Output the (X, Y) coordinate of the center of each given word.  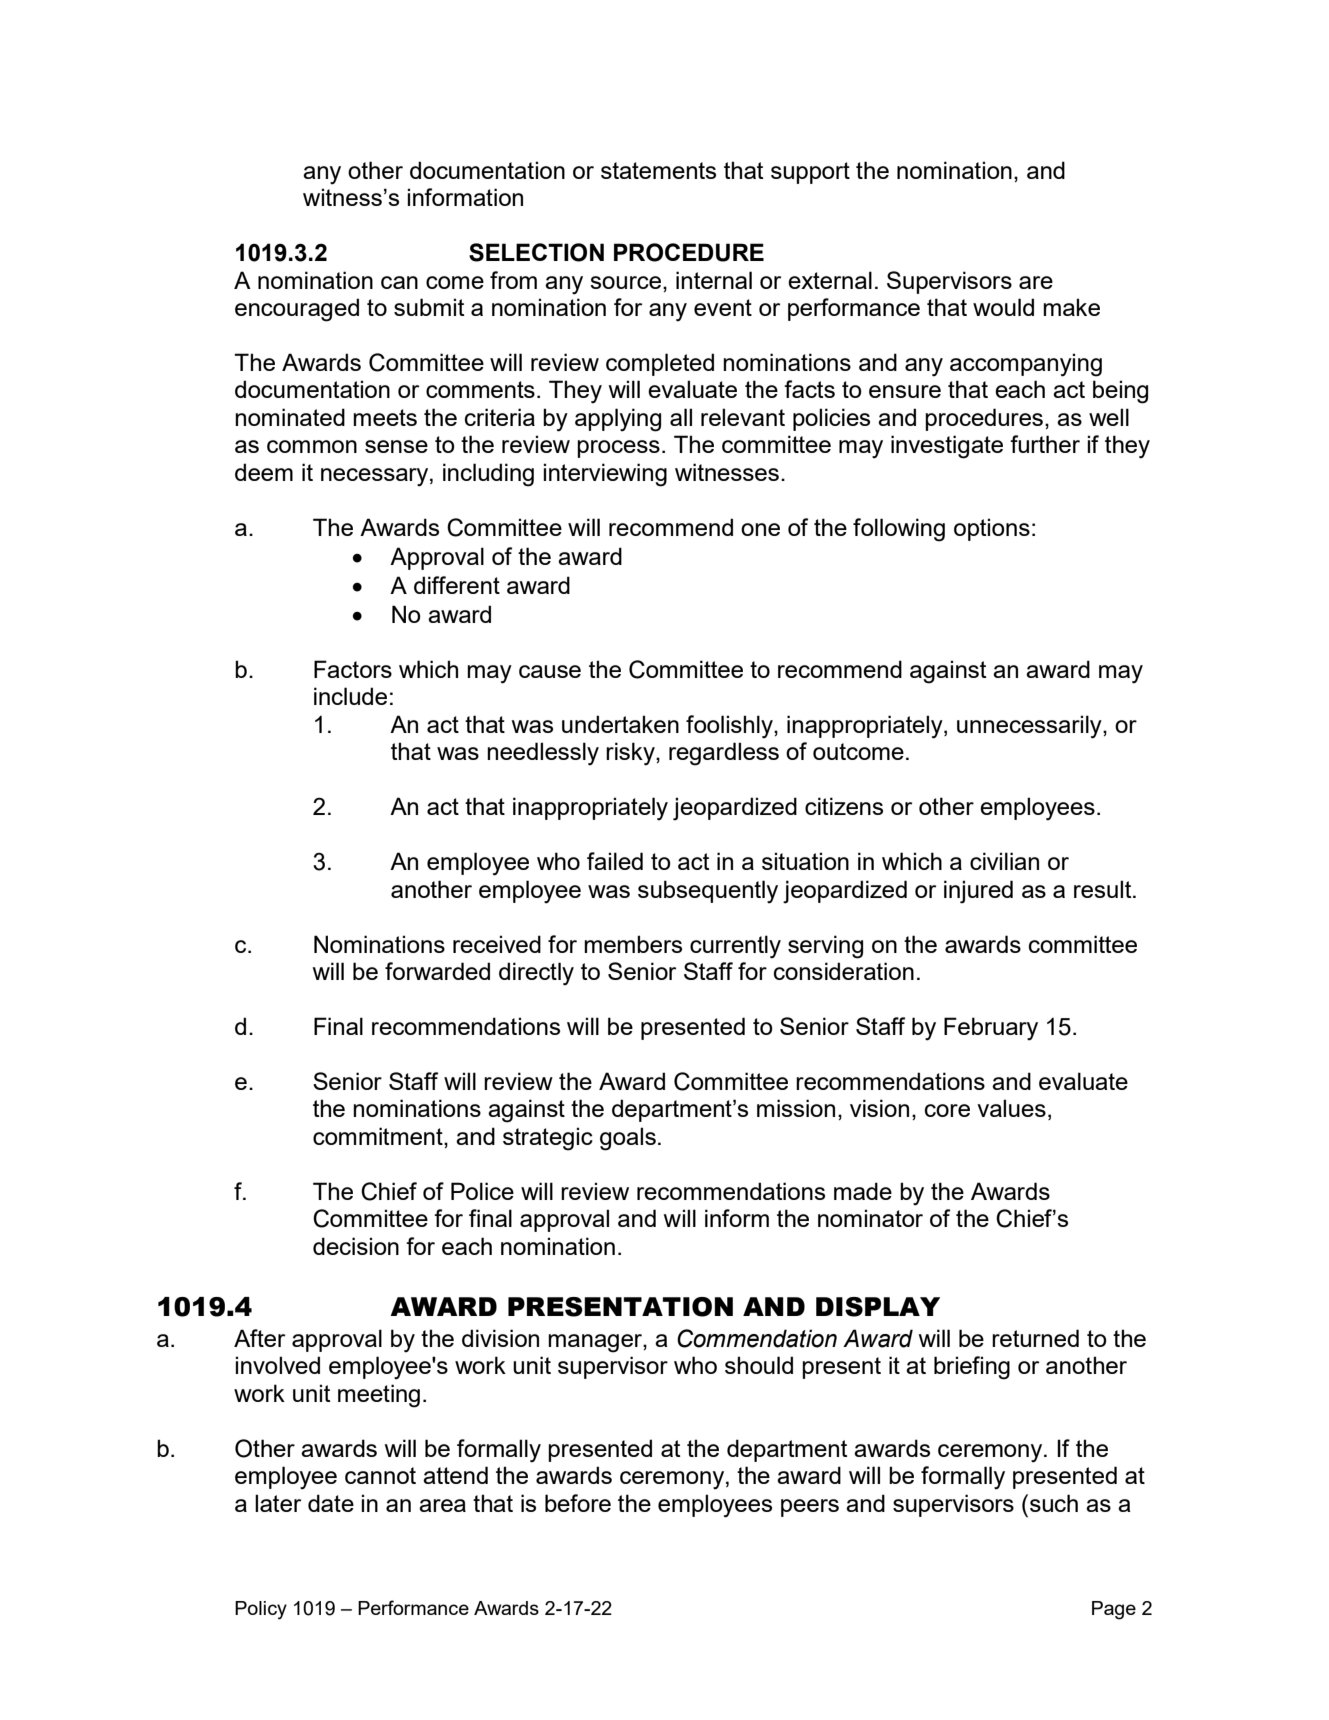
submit (429, 307)
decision (356, 1246)
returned (1035, 1338)
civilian (1004, 861)
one (760, 529)
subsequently (708, 892)
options (992, 529)
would (1003, 307)
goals (628, 1139)
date (331, 1503)
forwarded (437, 971)
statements (658, 170)
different (457, 585)
